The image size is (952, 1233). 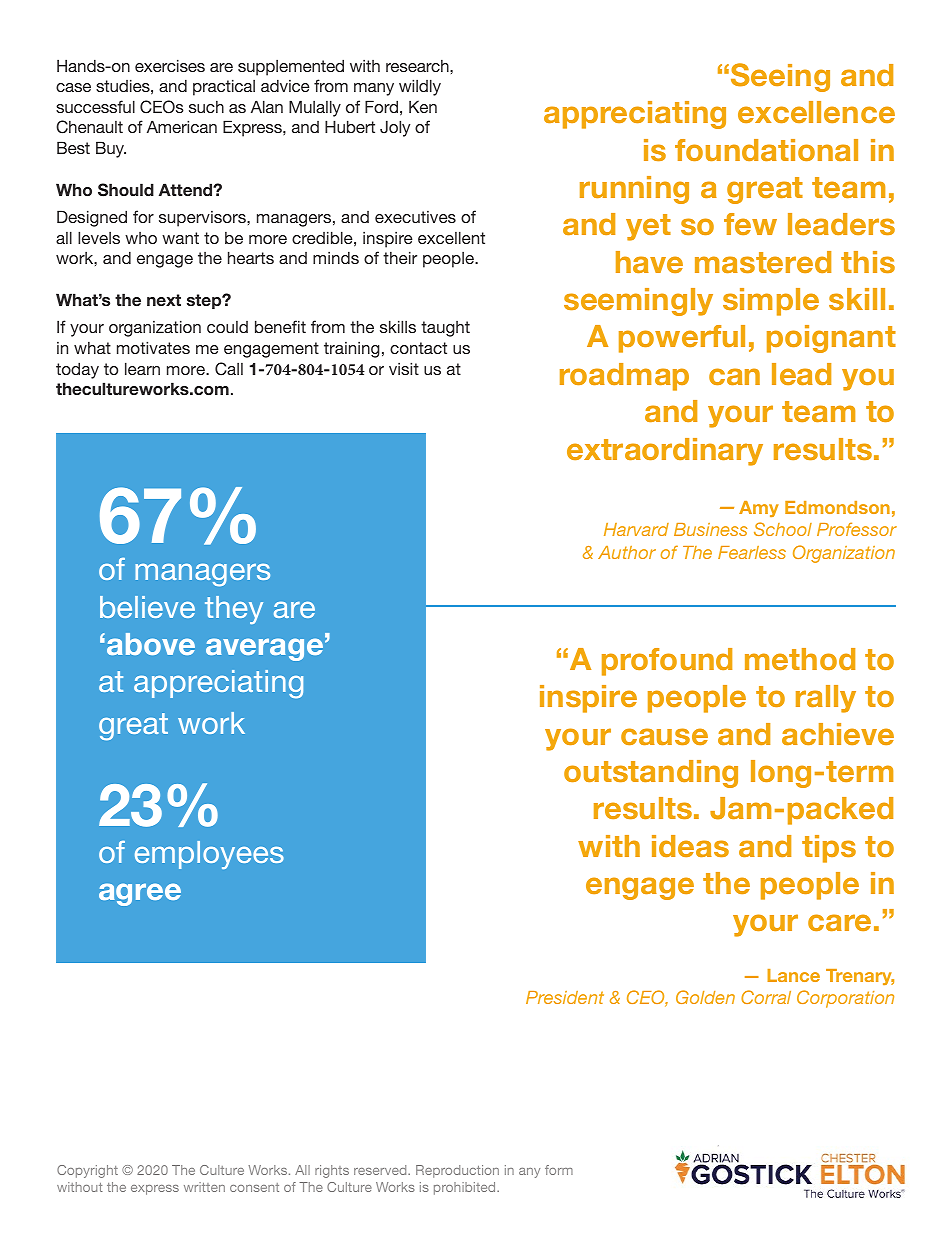 I want to click on method, so click(x=800, y=659).
